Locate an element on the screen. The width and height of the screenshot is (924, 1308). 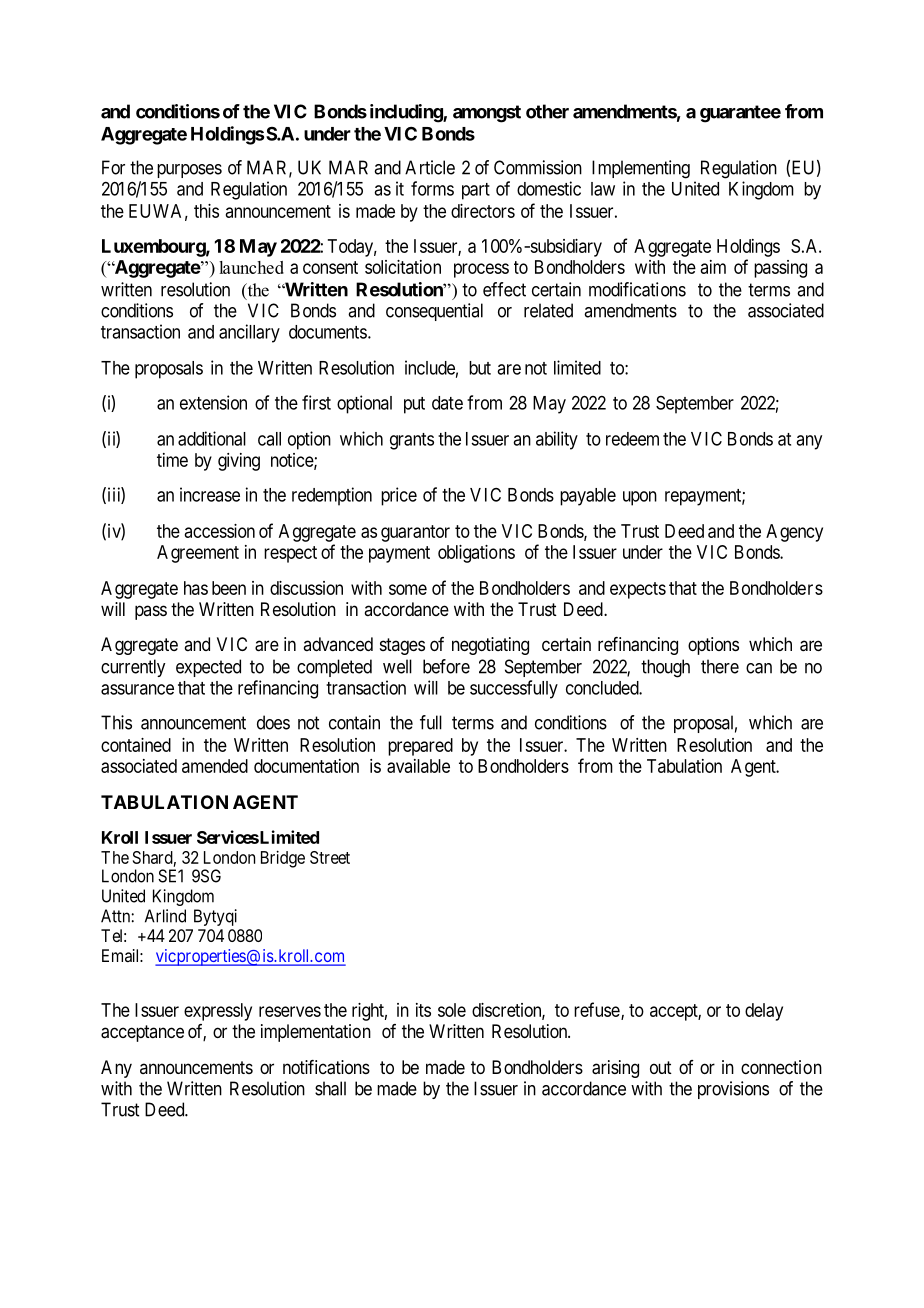
redeem is located at coordinates (632, 439).
